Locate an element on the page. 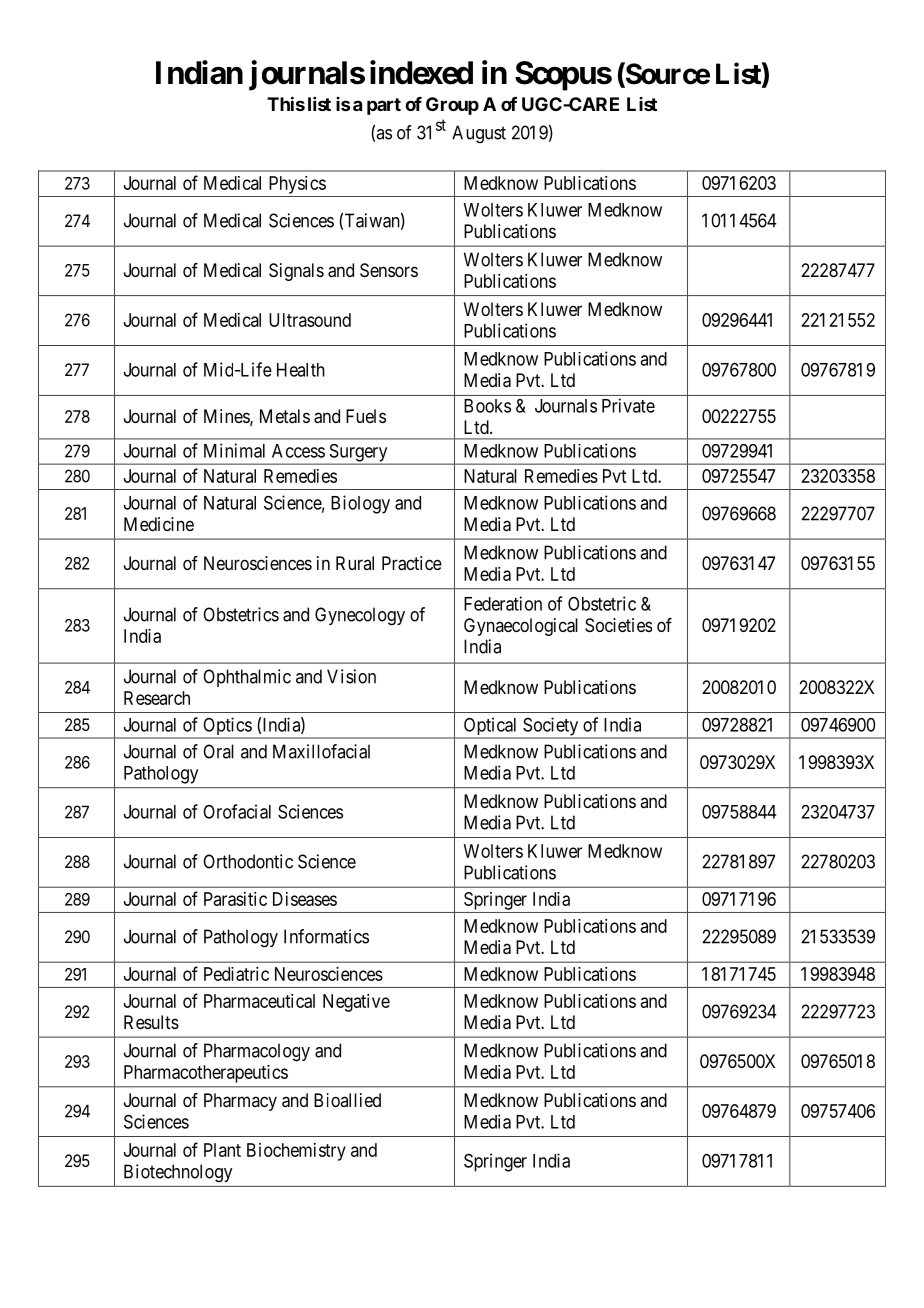 The width and height of the document is (924, 1308). Plant is located at coordinates (222, 1150).
